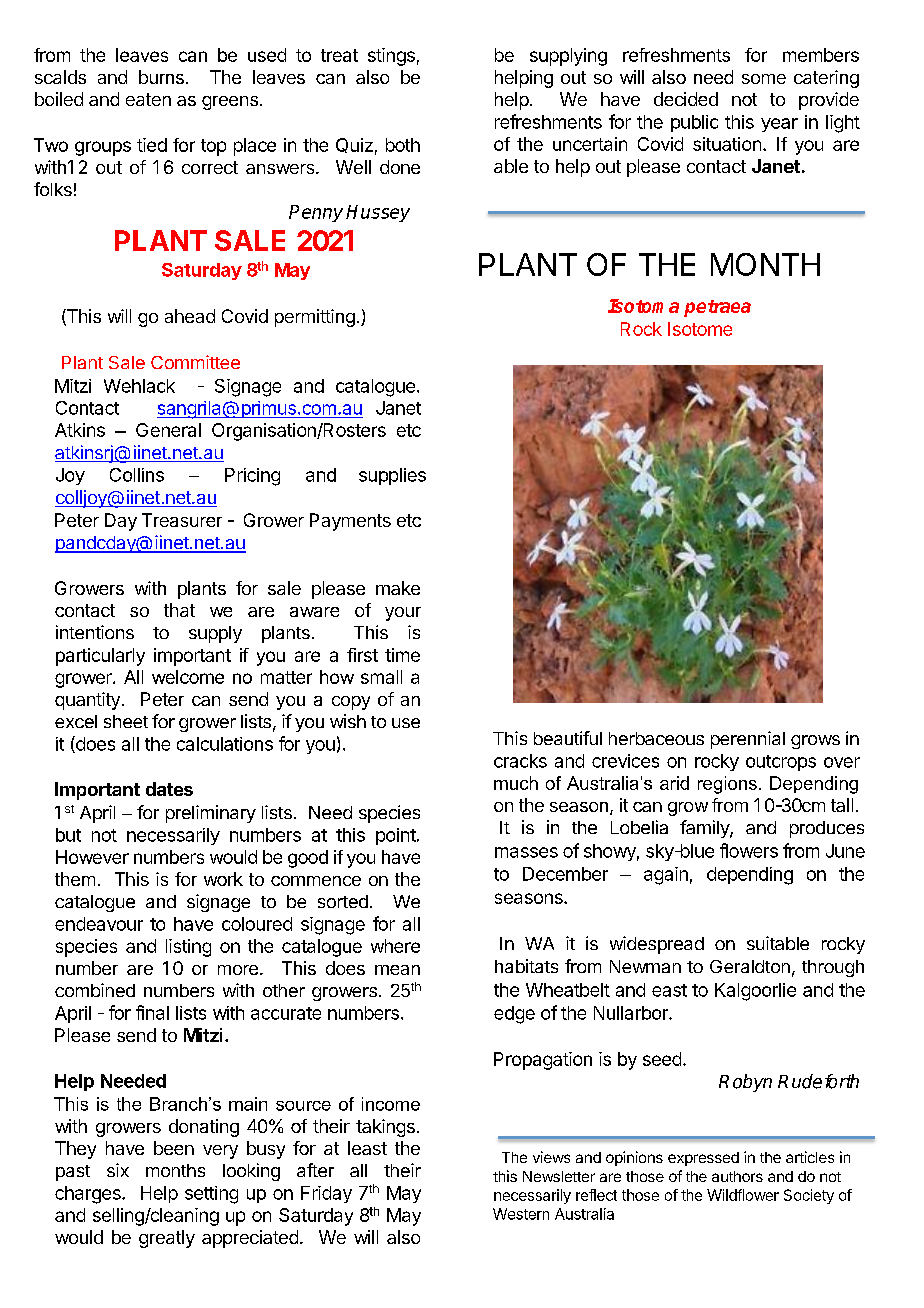 The height and width of the page is (1308, 924). What do you see at coordinates (781, 763) in the page?
I see `outcrops` at bounding box center [781, 763].
